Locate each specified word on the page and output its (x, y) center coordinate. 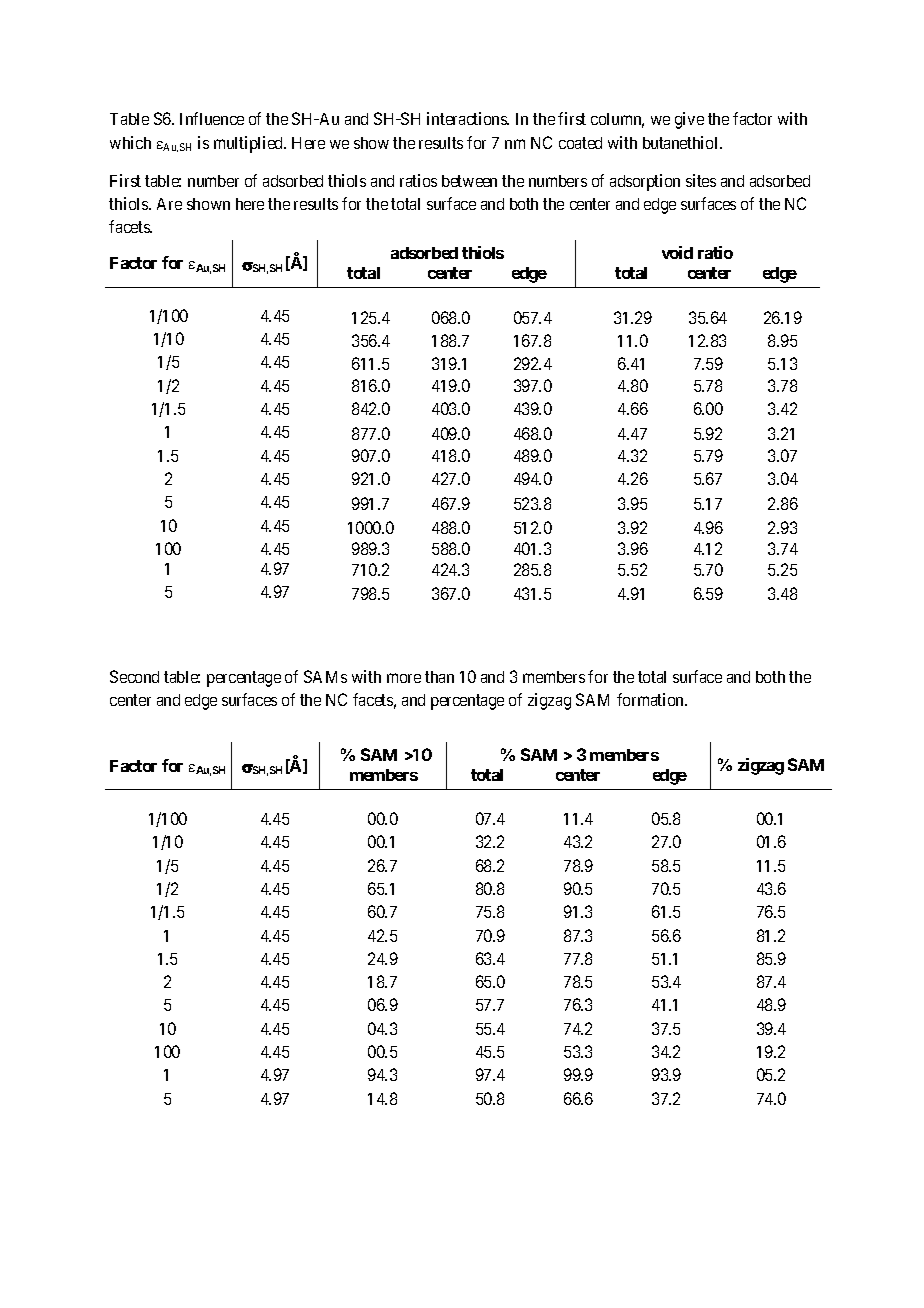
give (689, 120)
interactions (468, 118)
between (469, 181)
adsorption (645, 182)
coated (580, 143)
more (404, 678)
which (130, 142)
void (677, 252)
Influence (212, 118)
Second (134, 676)
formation (652, 699)
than (439, 677)
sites (701, 180)
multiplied (250, 144)
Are (169, 204)
